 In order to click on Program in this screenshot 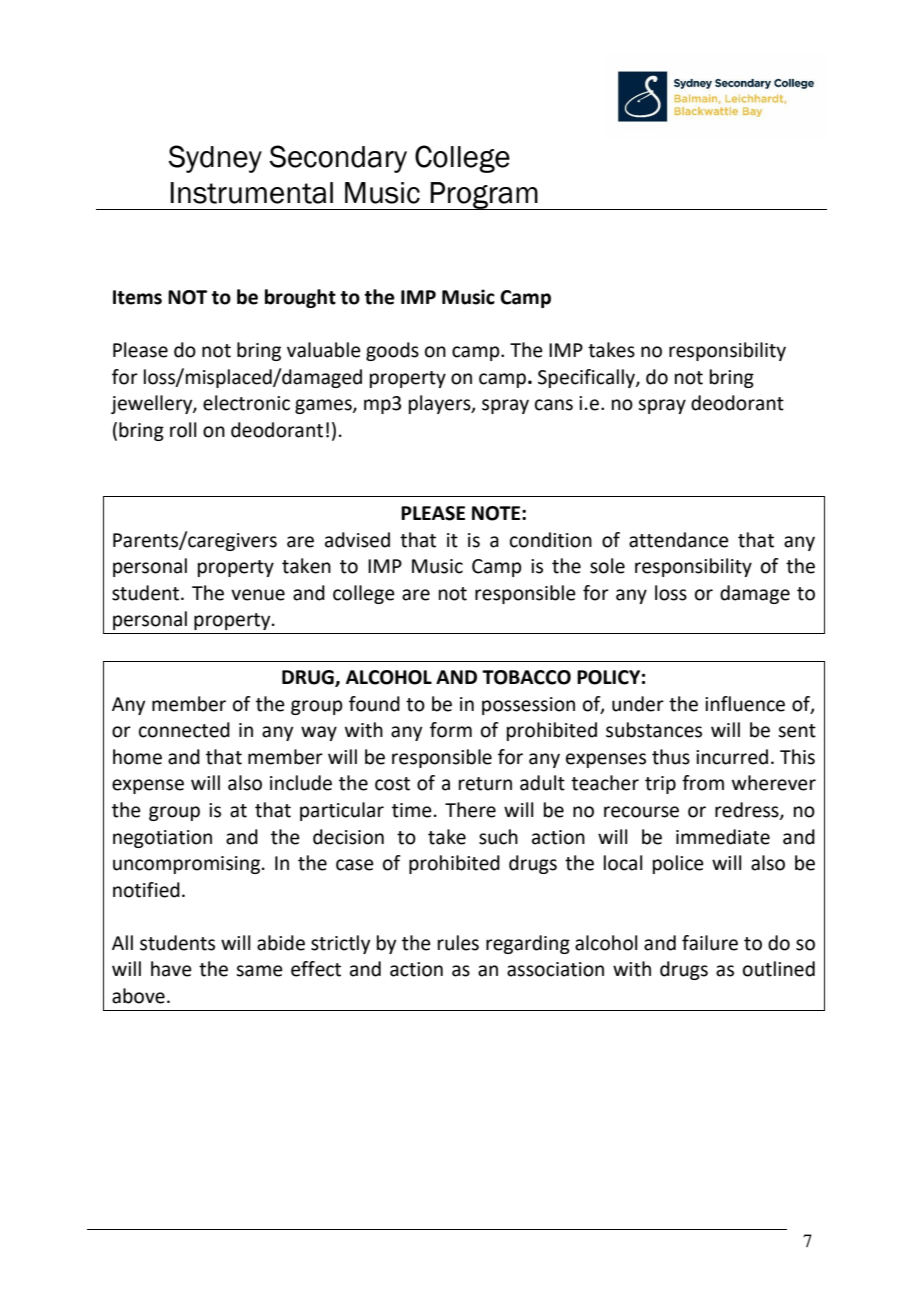, I will do `click(484, 196)`.
